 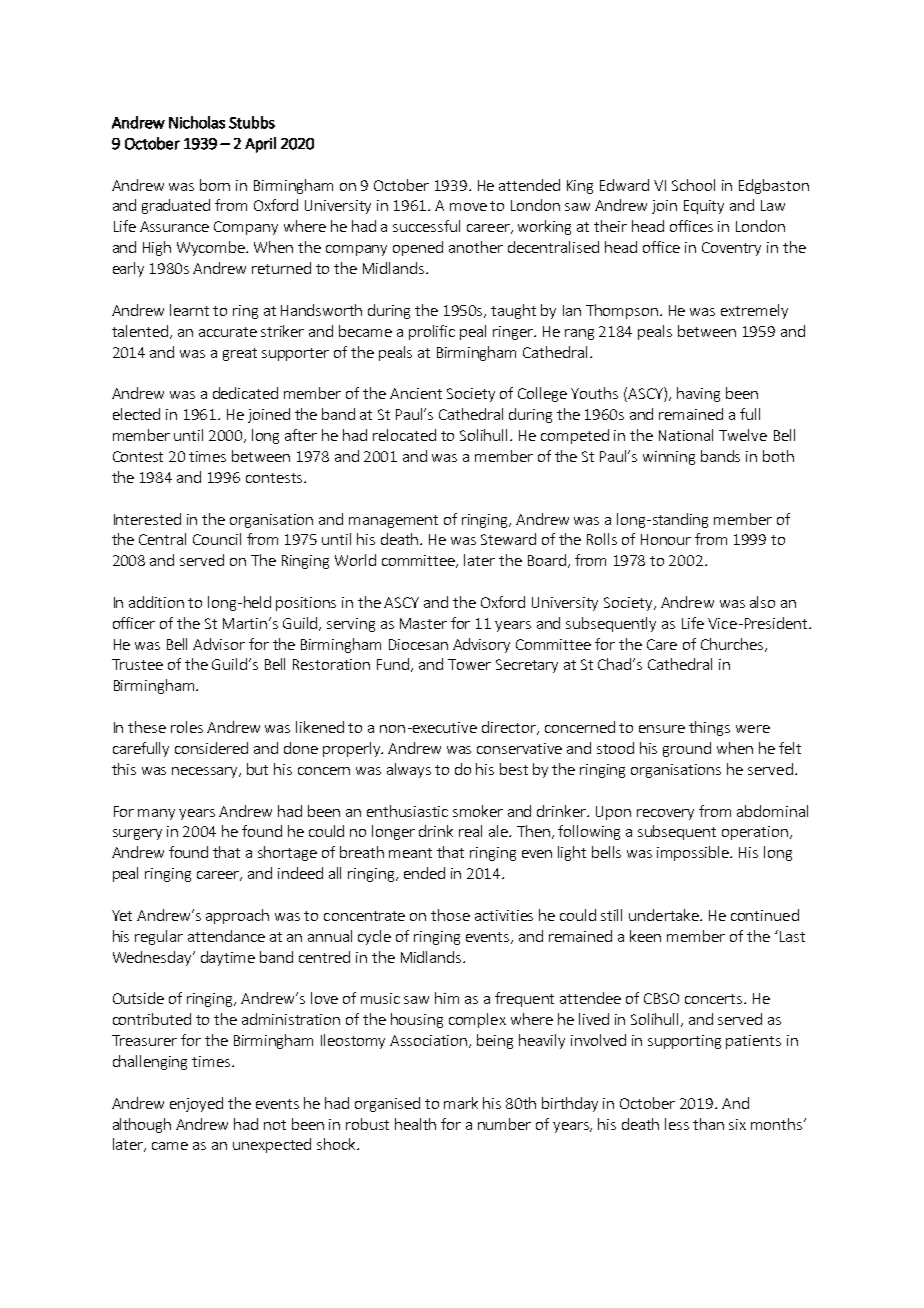 I want to click on mark, so click(x=461, y=1103).
